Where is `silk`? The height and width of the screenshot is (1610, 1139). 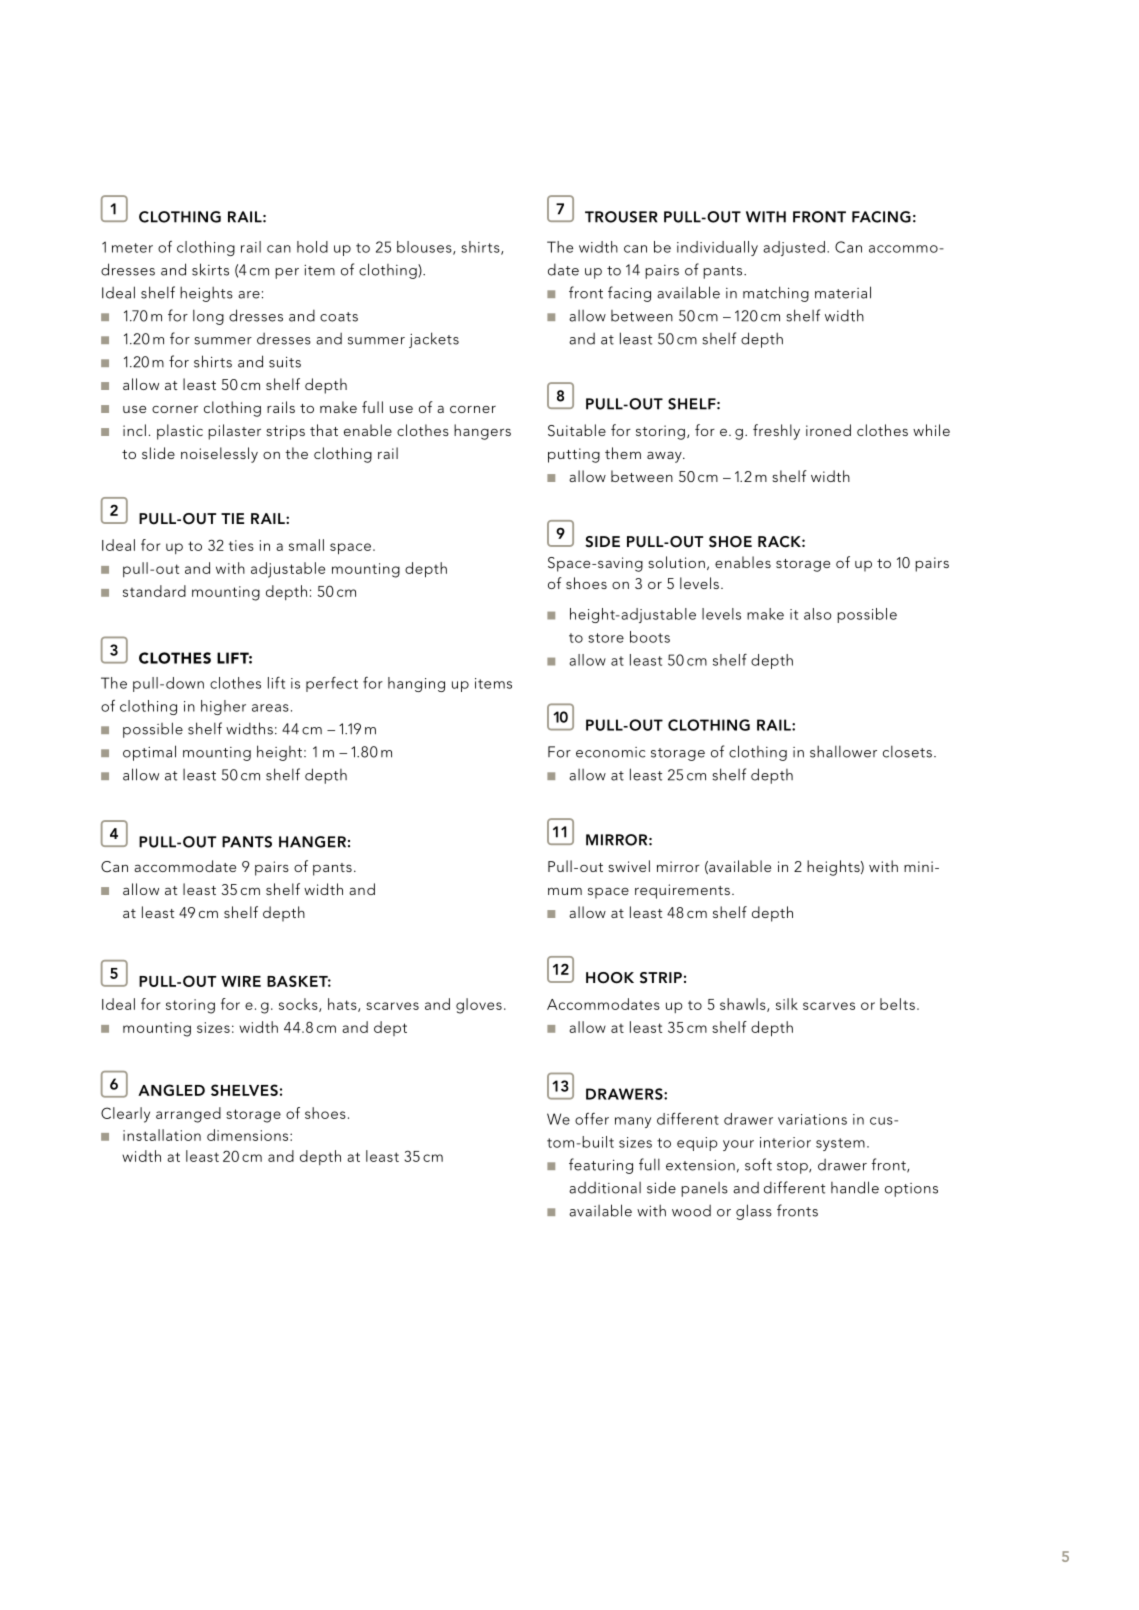
silk is located at coordinates (787, 1004).
